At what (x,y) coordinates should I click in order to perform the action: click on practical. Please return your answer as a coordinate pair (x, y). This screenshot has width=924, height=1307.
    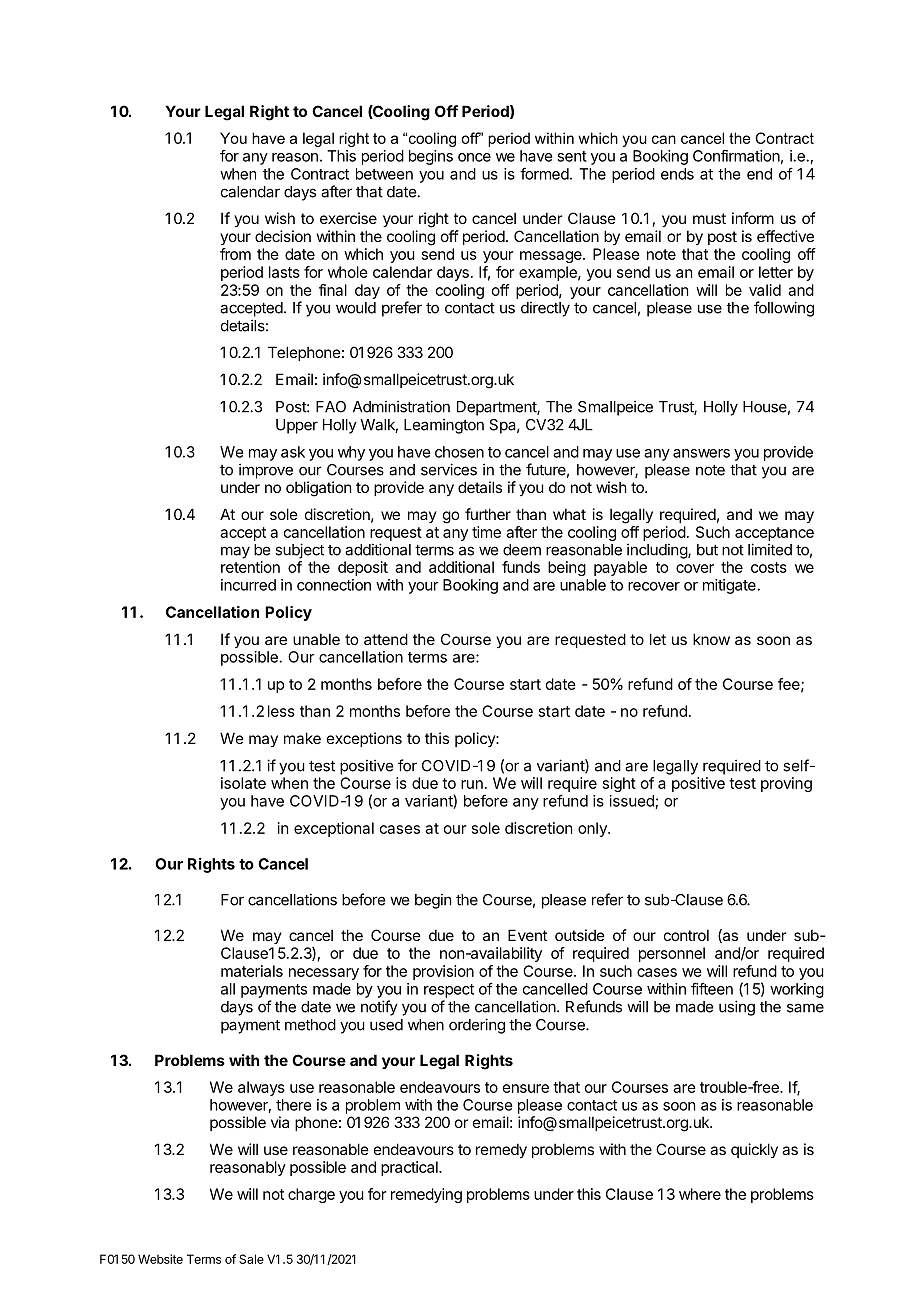
    Looking at the image, I should click on (410, 1168).
